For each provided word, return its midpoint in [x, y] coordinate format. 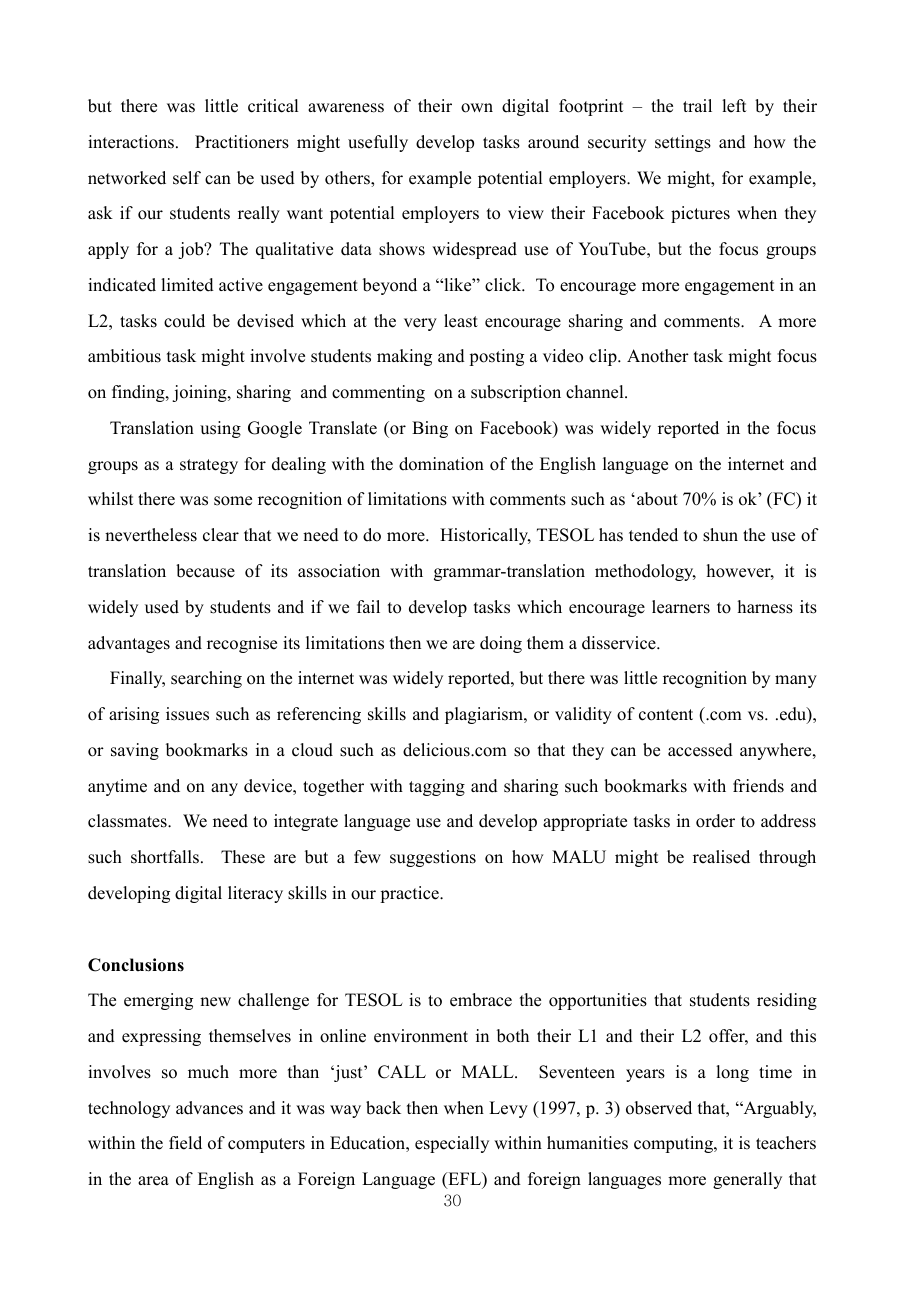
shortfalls [165, 857]
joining [200, 393]
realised [721, 857]
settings [683, 143]
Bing [430, 429]
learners [681, 607]
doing [501, 644]
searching [206, 679]
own [477, 108]
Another [658, 356]
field [185, 1143]
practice [410, 894]
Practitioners [242, 142]
